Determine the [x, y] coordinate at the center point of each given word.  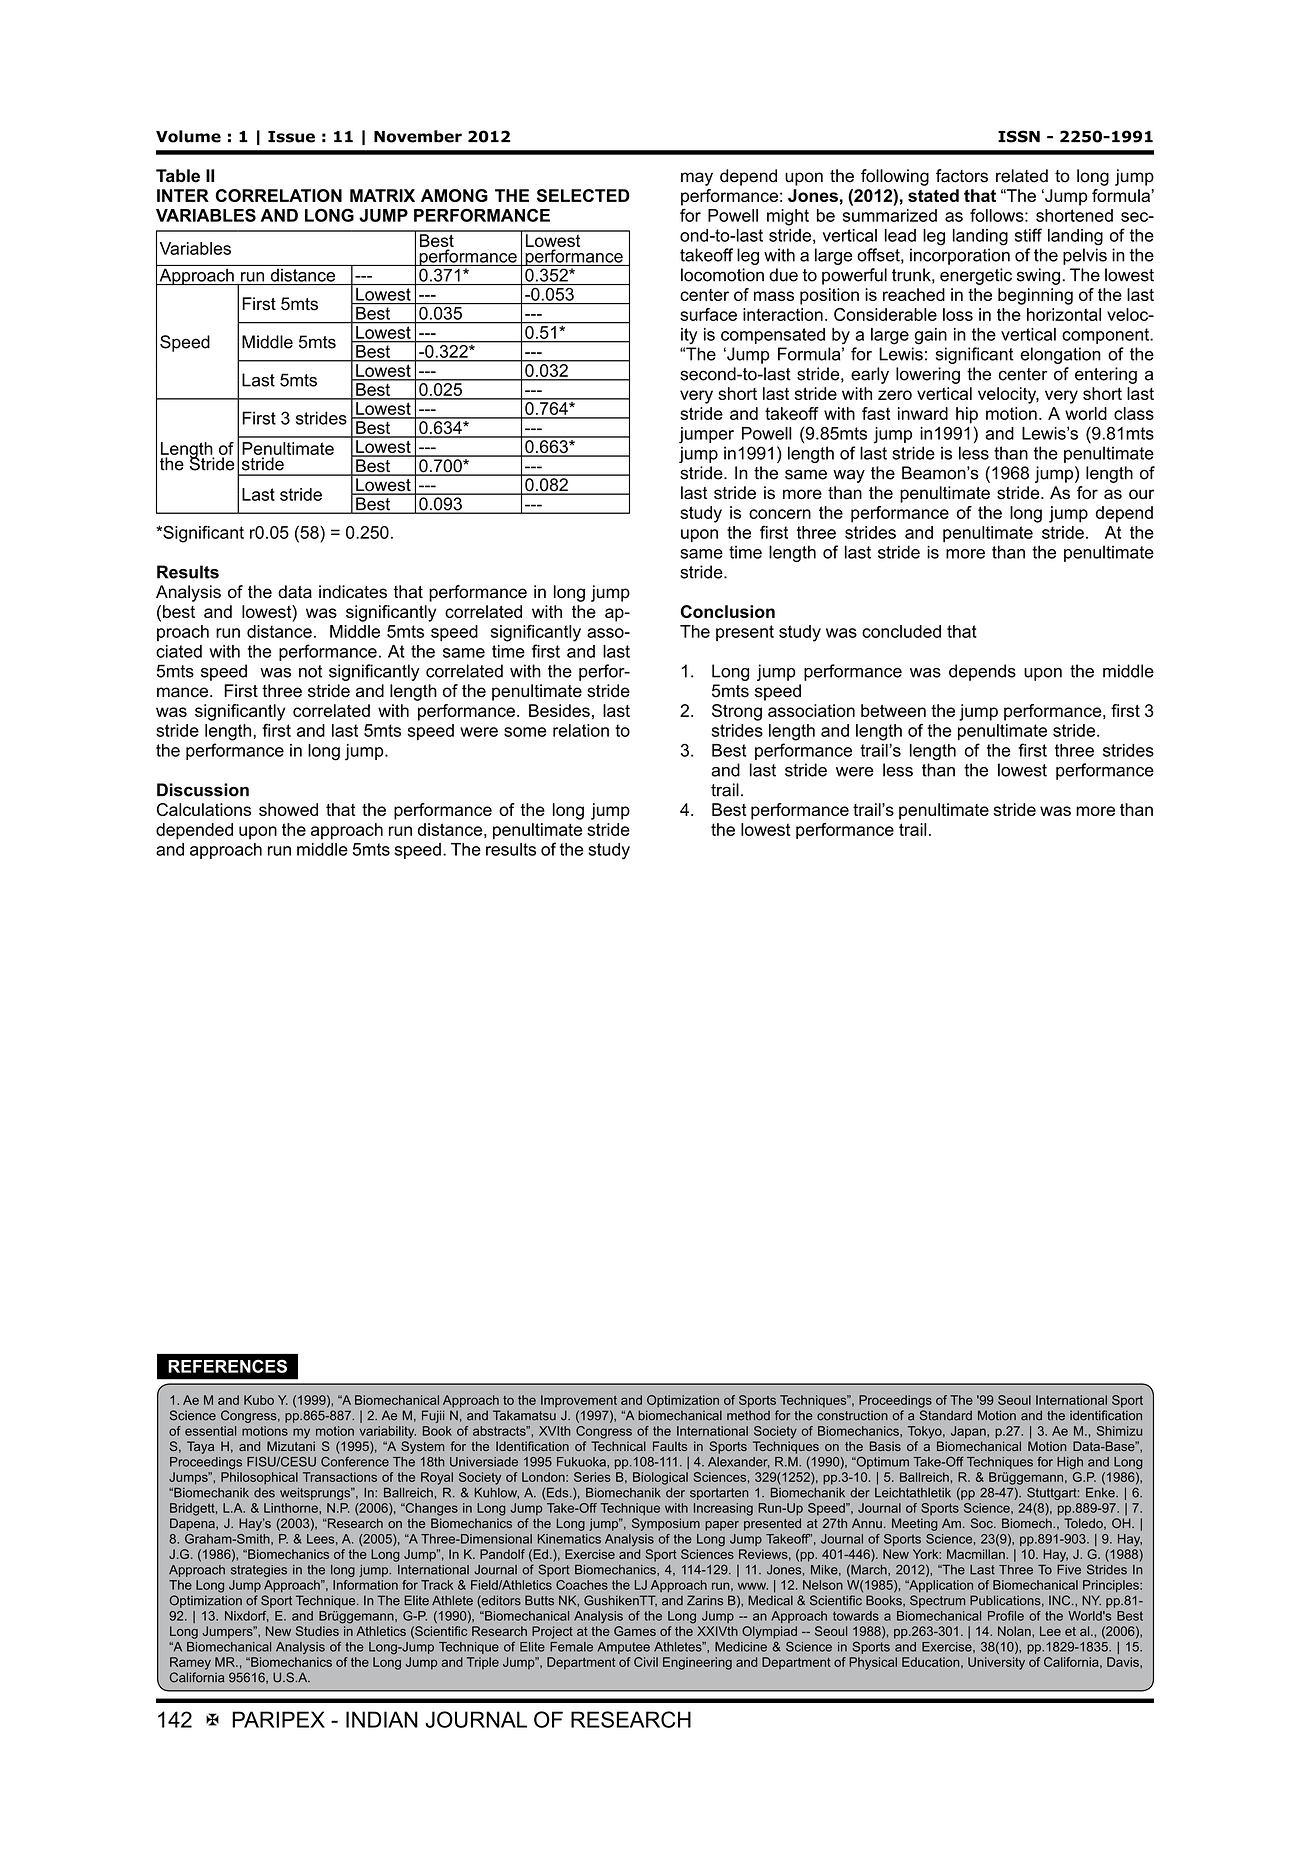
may [697, 179]
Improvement [579, 1401]
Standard [946, 1415]
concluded [901, 631]
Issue [291, 137]
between [893, 710]
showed [288, 809]
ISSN [1019, 136]
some [525, 732]
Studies [317, 1631]
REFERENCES [227, 1366]
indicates [353, 592]
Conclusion [728, 611]
